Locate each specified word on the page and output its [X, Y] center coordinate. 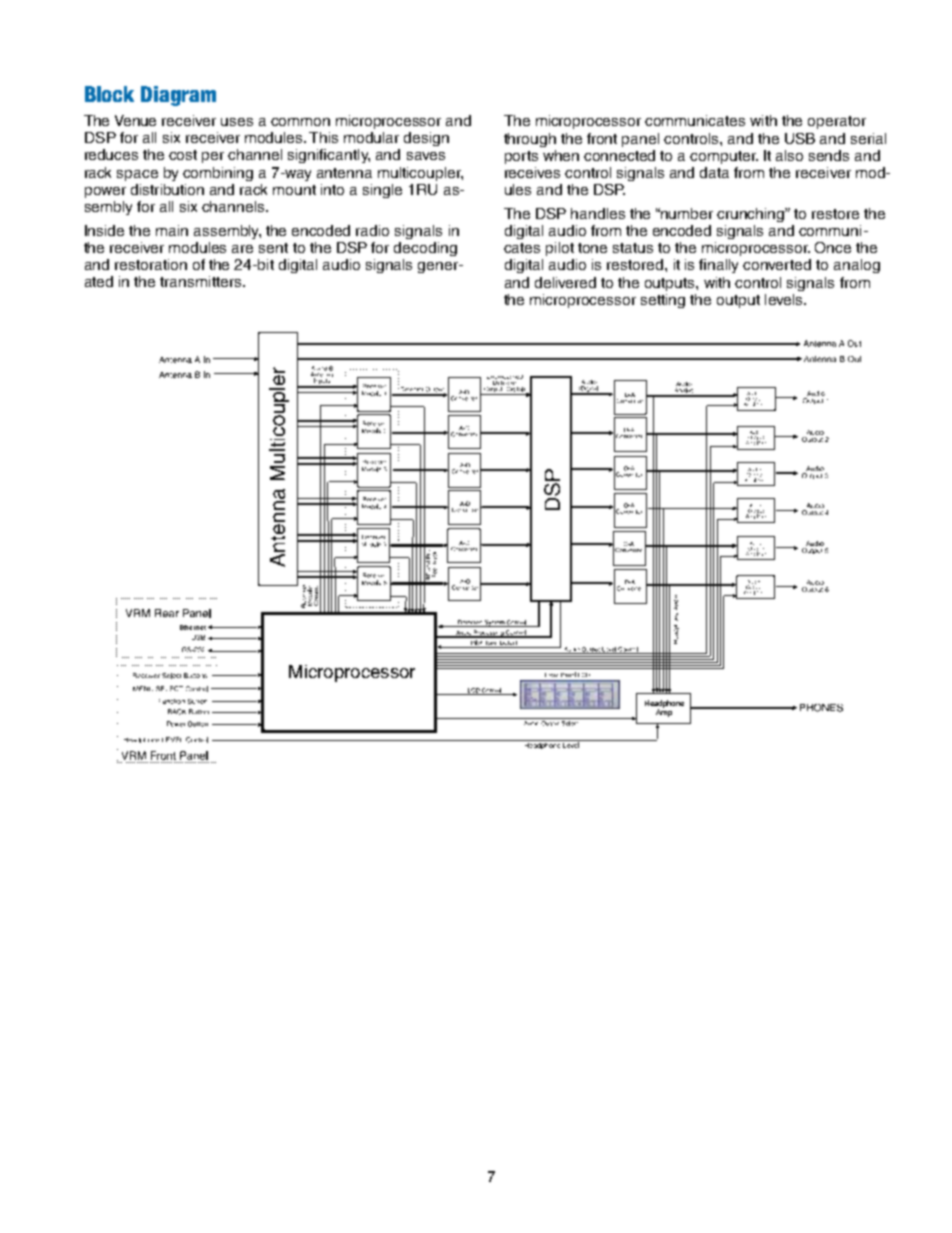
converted [777, 264]
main [172, 230]
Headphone [664, 705]
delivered [565, 282]
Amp [664, 712]
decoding [425, 249]
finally [718, 266]
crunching [752, 215]
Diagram [178, 96]
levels [785, 299]
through [530, 140]
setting [663, 301]
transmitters [202, 281]
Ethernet [193, 627]
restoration [151, 264]
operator [837, 122]
